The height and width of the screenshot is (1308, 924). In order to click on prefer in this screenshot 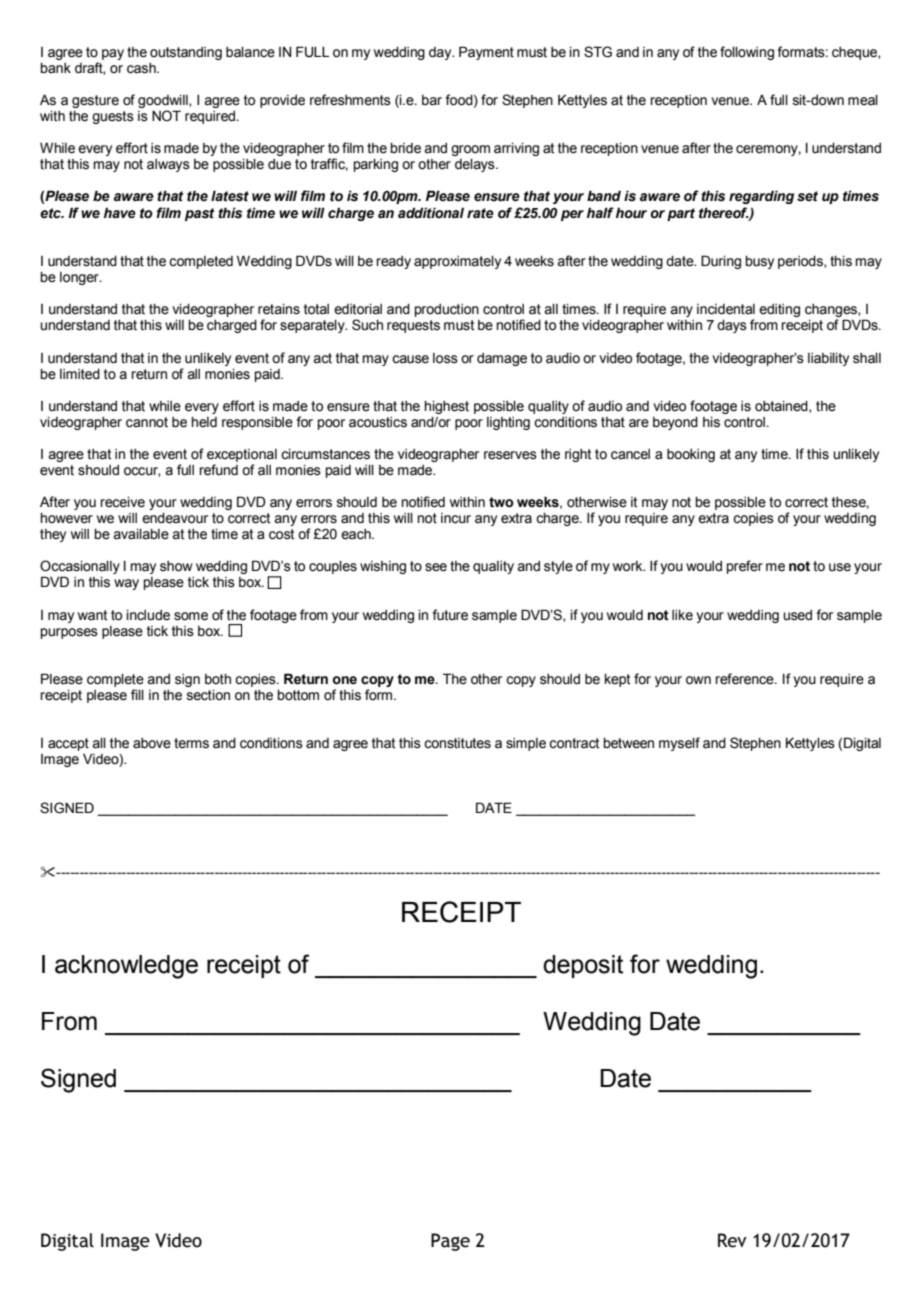, I will do `click(745, 567)`.
